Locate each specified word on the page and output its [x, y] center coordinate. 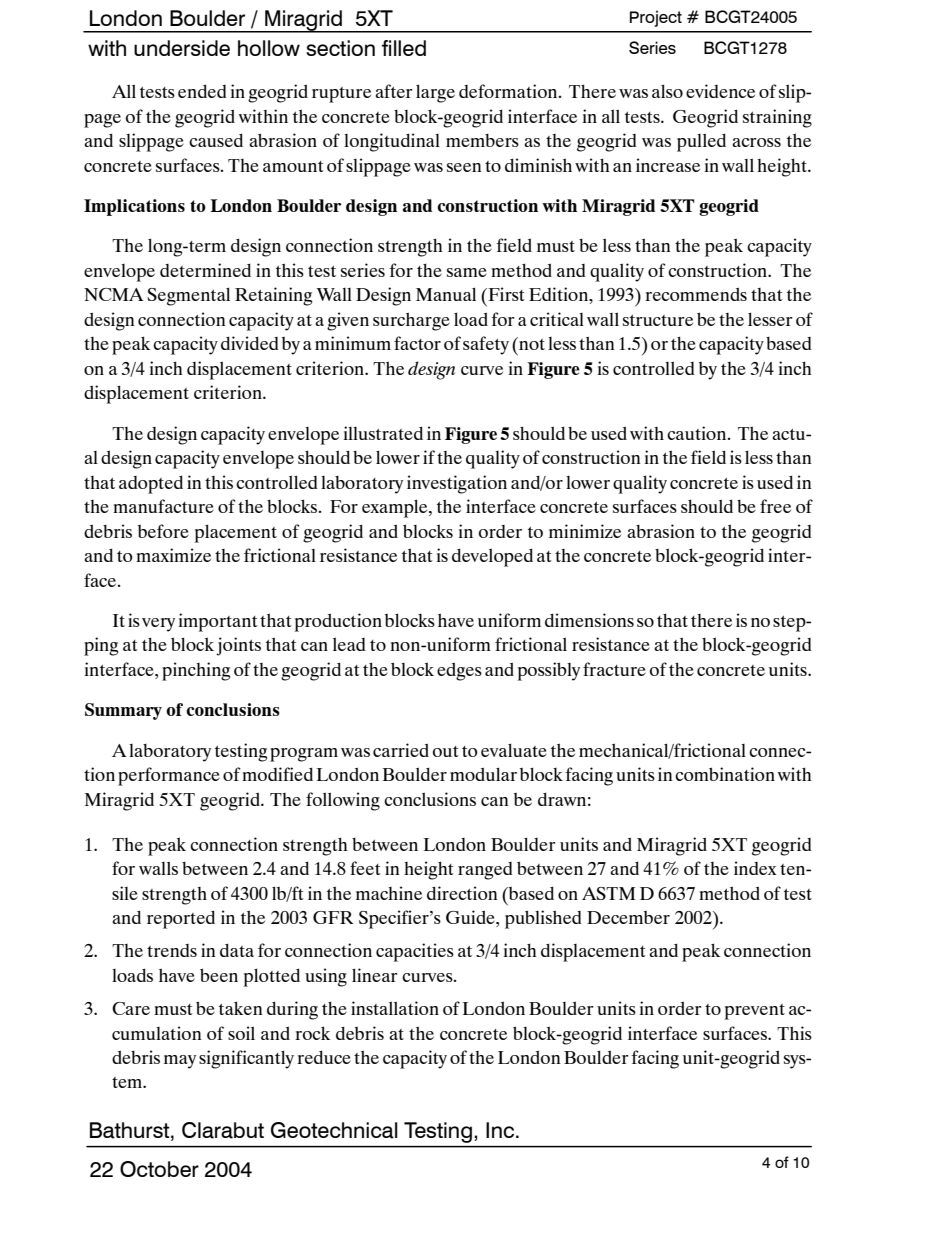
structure [658, 320]
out [446, 751]
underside [182, 48]
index [755, 868]
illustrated [383, 433]
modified [277, 774]
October [159, 1169]
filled [404, 48]
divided [250, 343]
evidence [720, 91]
